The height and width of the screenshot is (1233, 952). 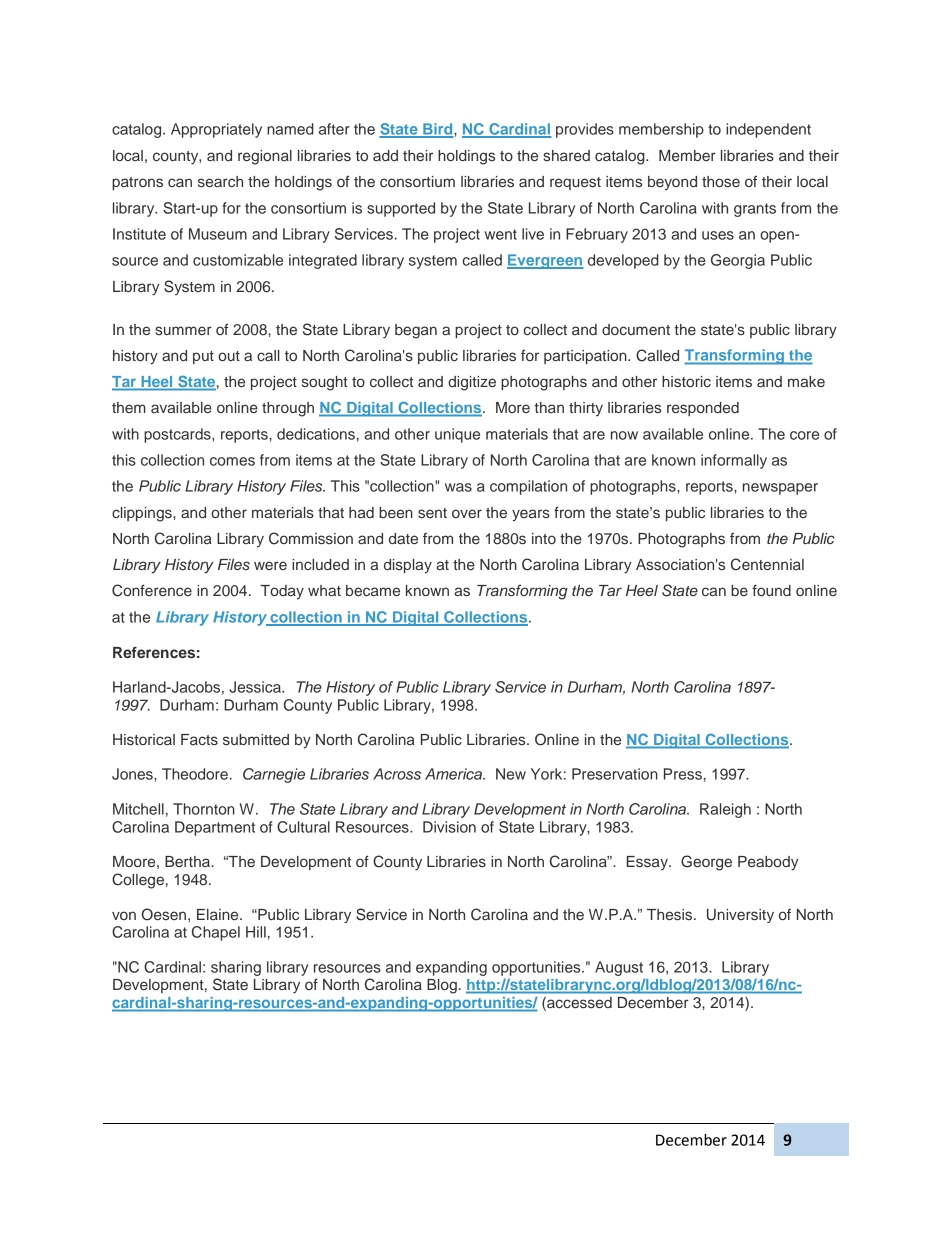 What do you see at coordinates (219, 914) in the screenshot?
I see `Elaine` at bounding box center [219, 914].
